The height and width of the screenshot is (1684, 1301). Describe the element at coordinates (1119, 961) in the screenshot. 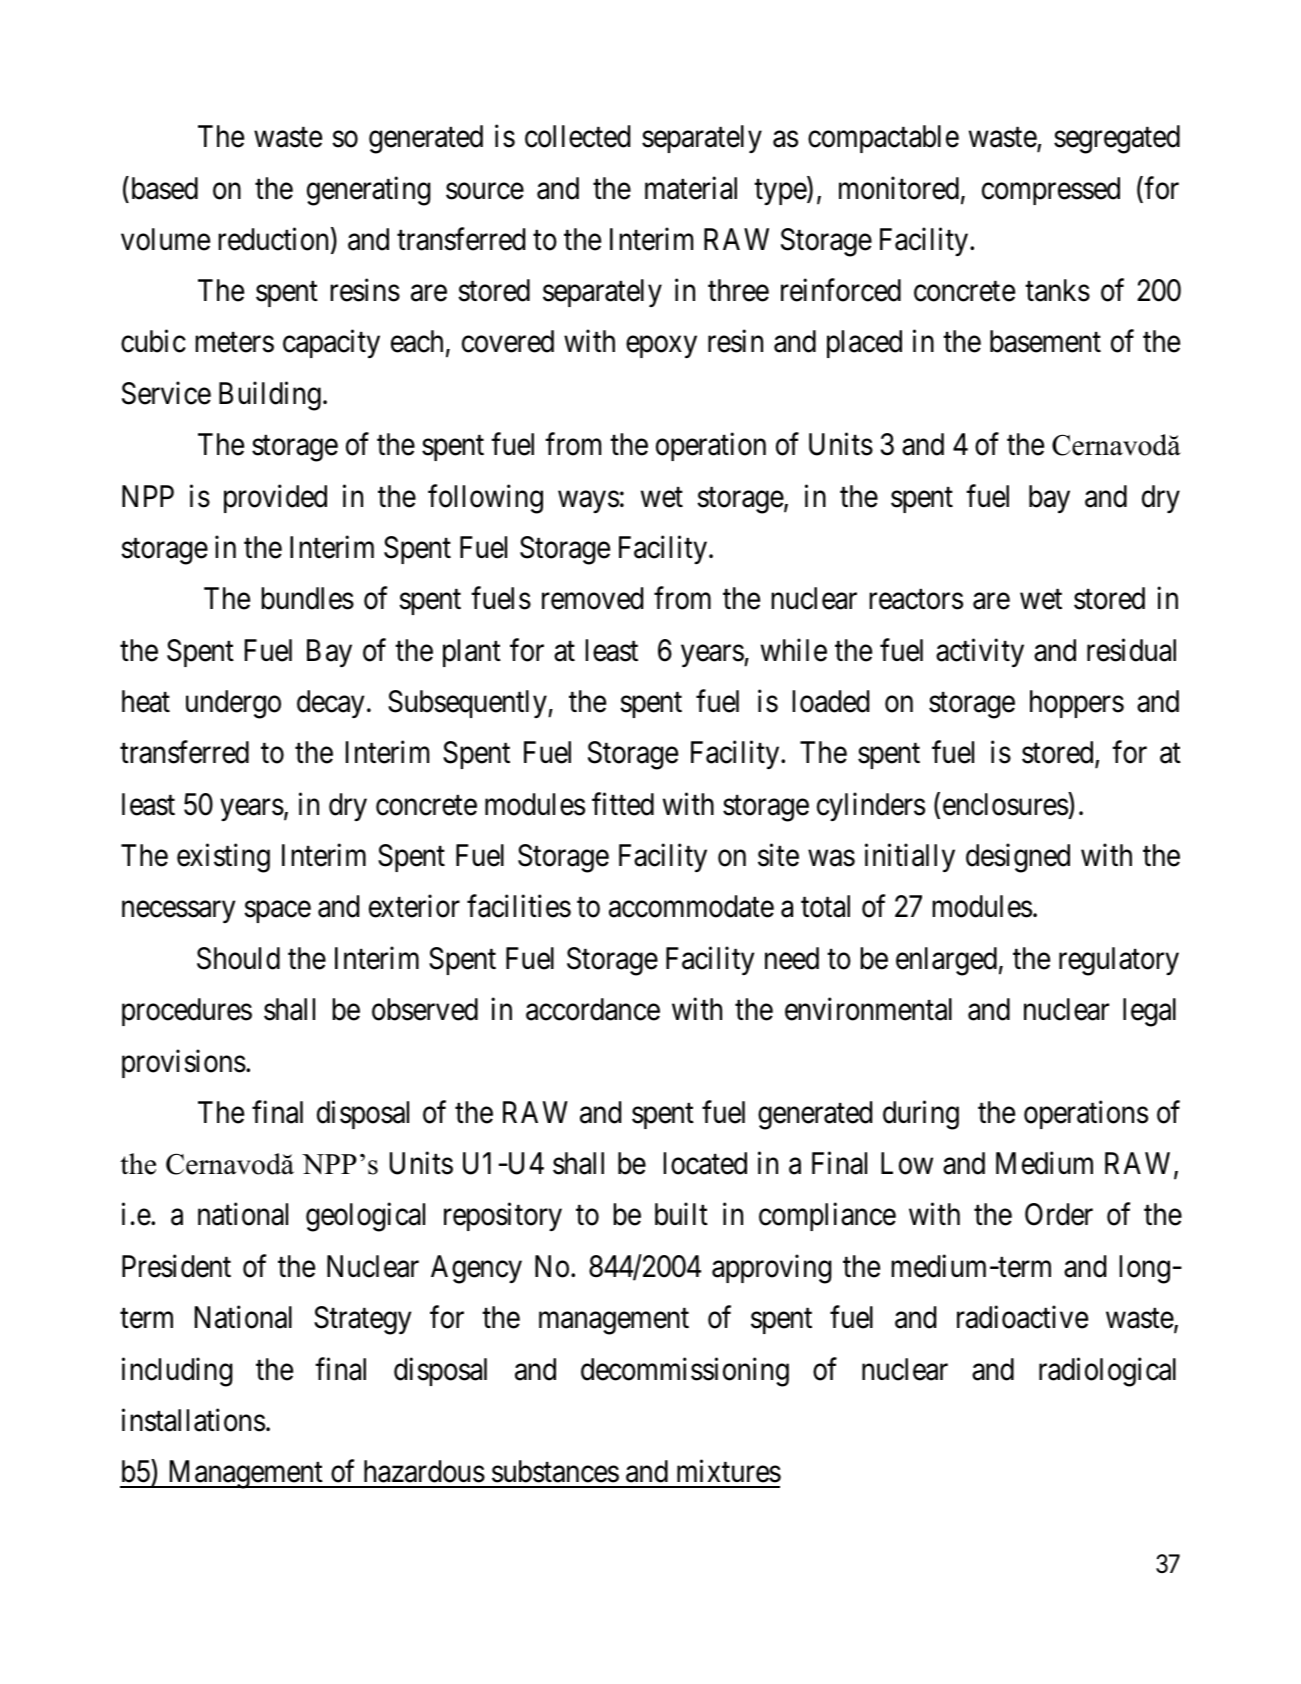

I see `regulatory` at that location.
